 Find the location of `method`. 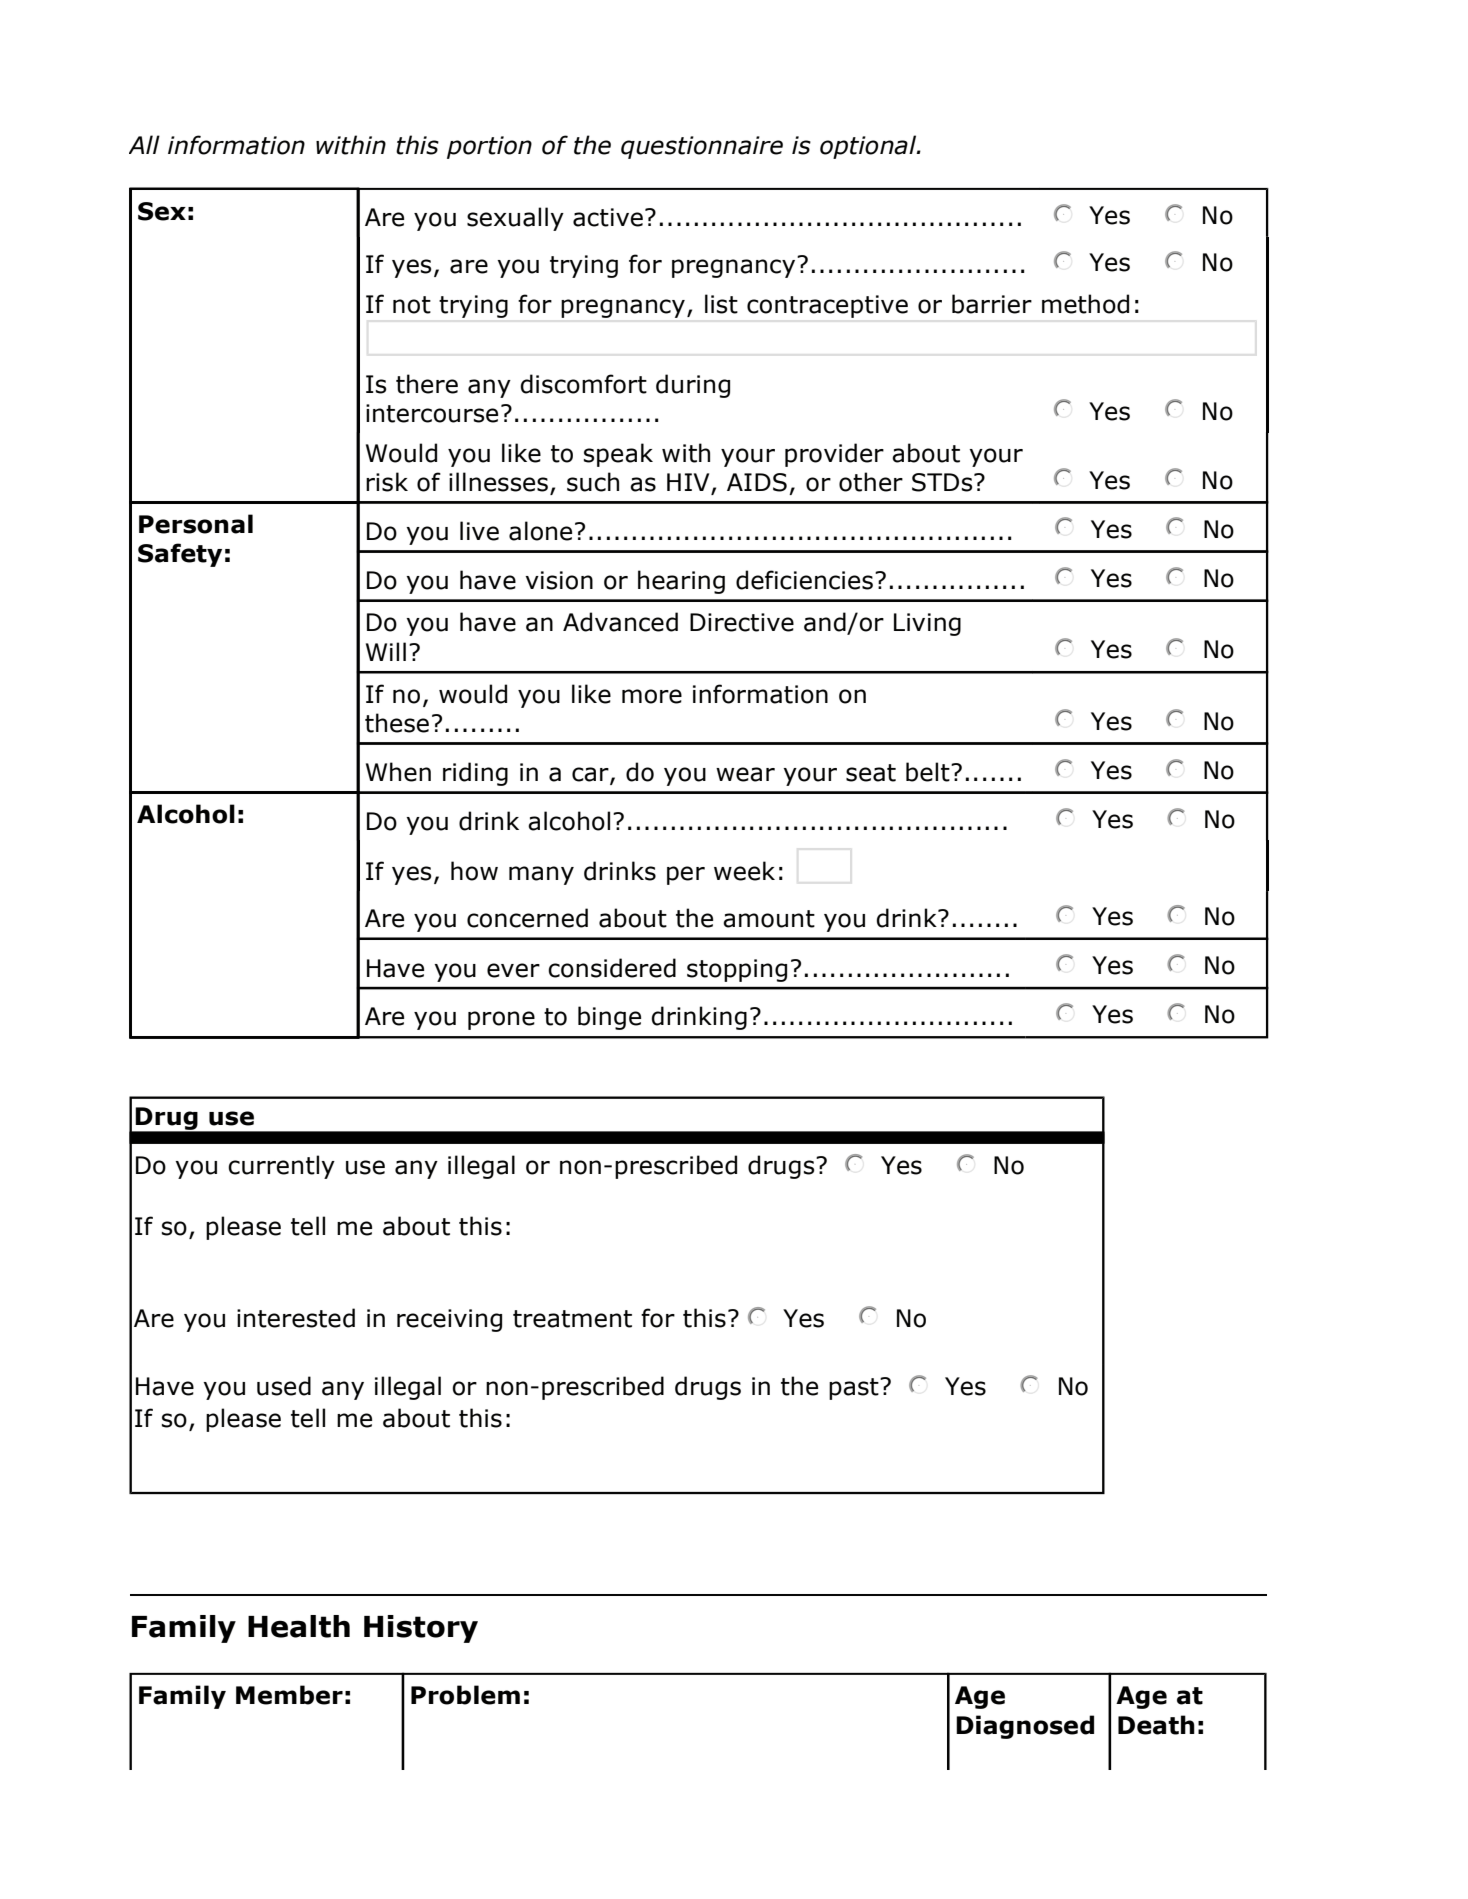

method is located at coordinates (1085, 304).
